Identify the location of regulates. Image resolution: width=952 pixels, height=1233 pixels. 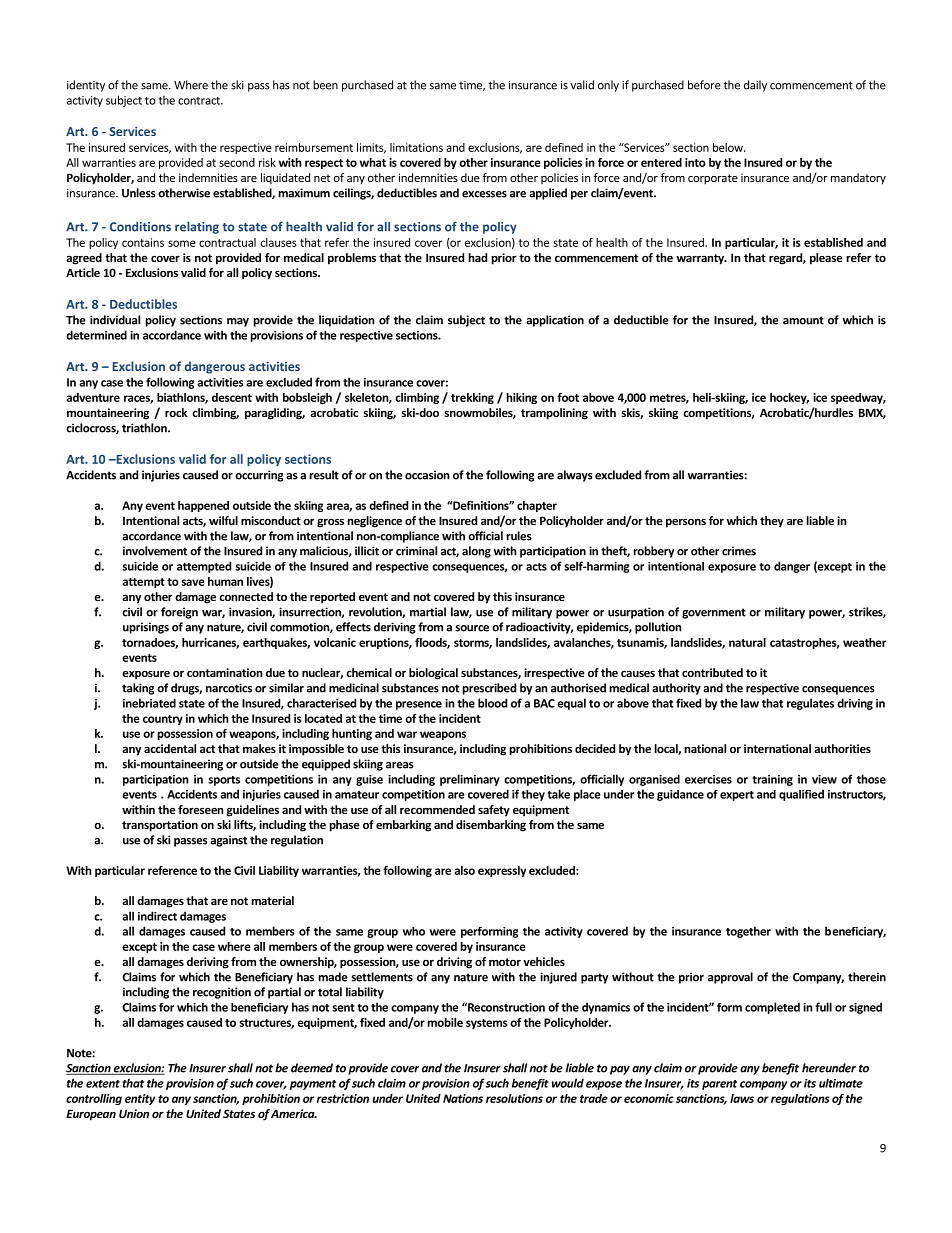
(810, 704).
